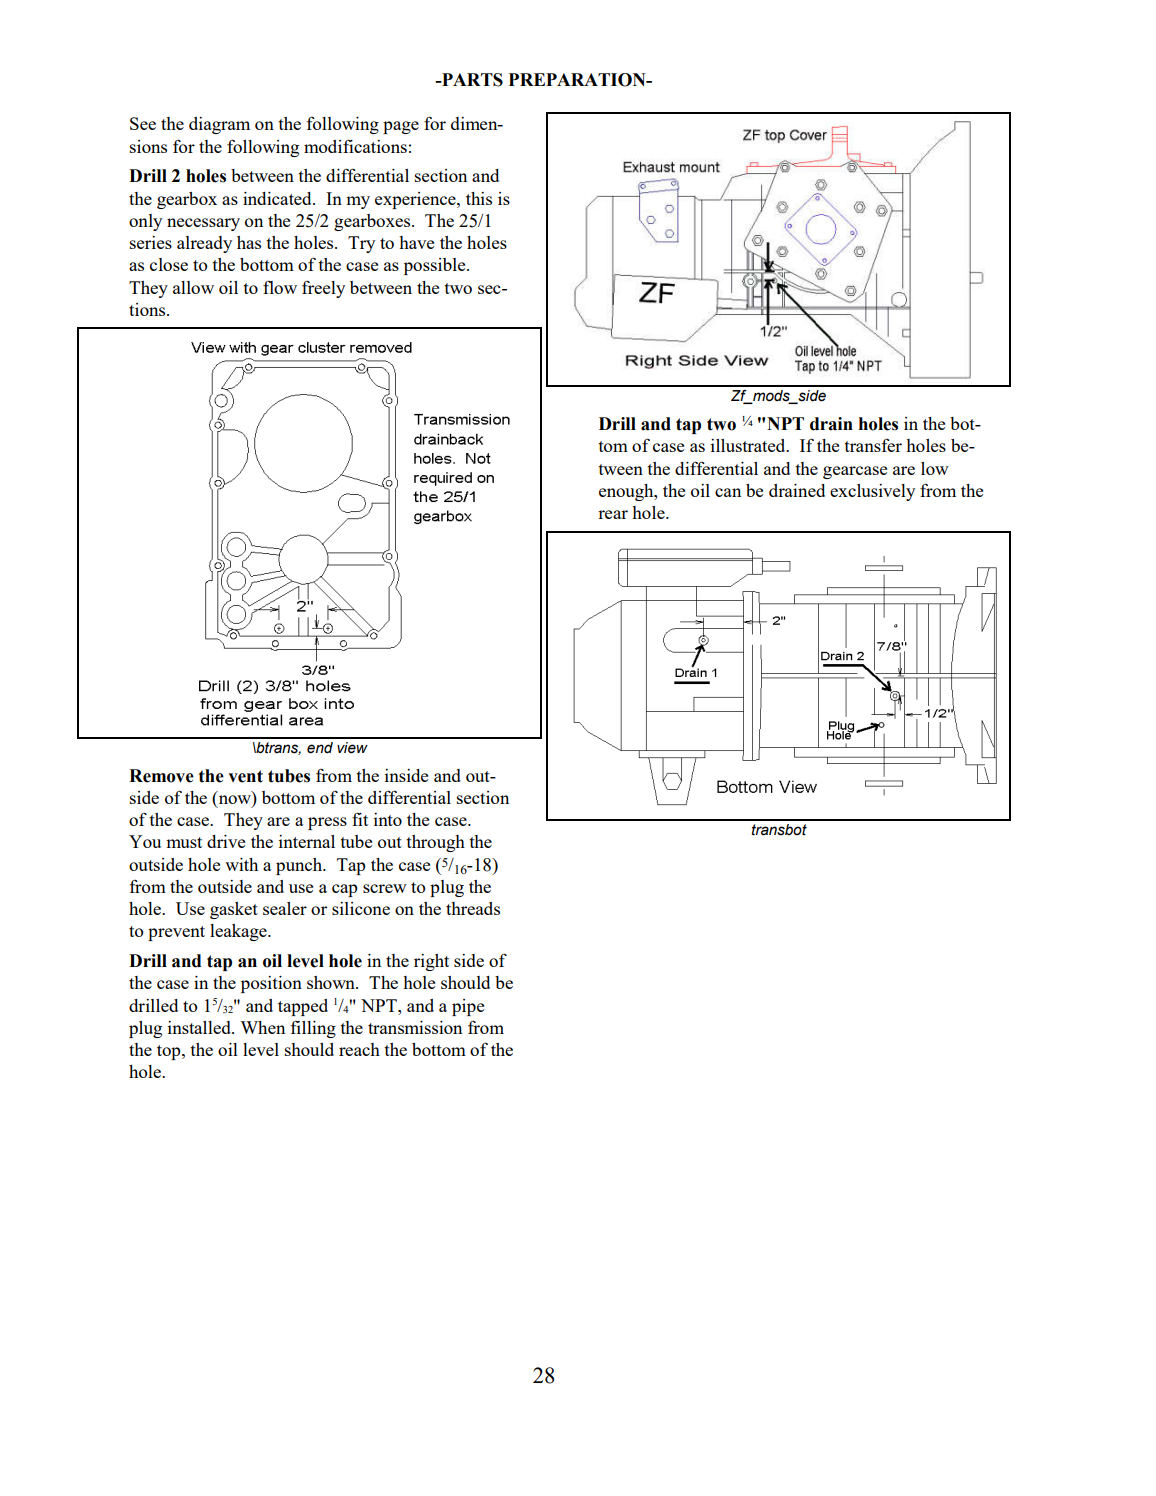 This image has width=1156, height=1496. Describe the element at coordinates (728, 492) in the image. I see `can` at that location.
